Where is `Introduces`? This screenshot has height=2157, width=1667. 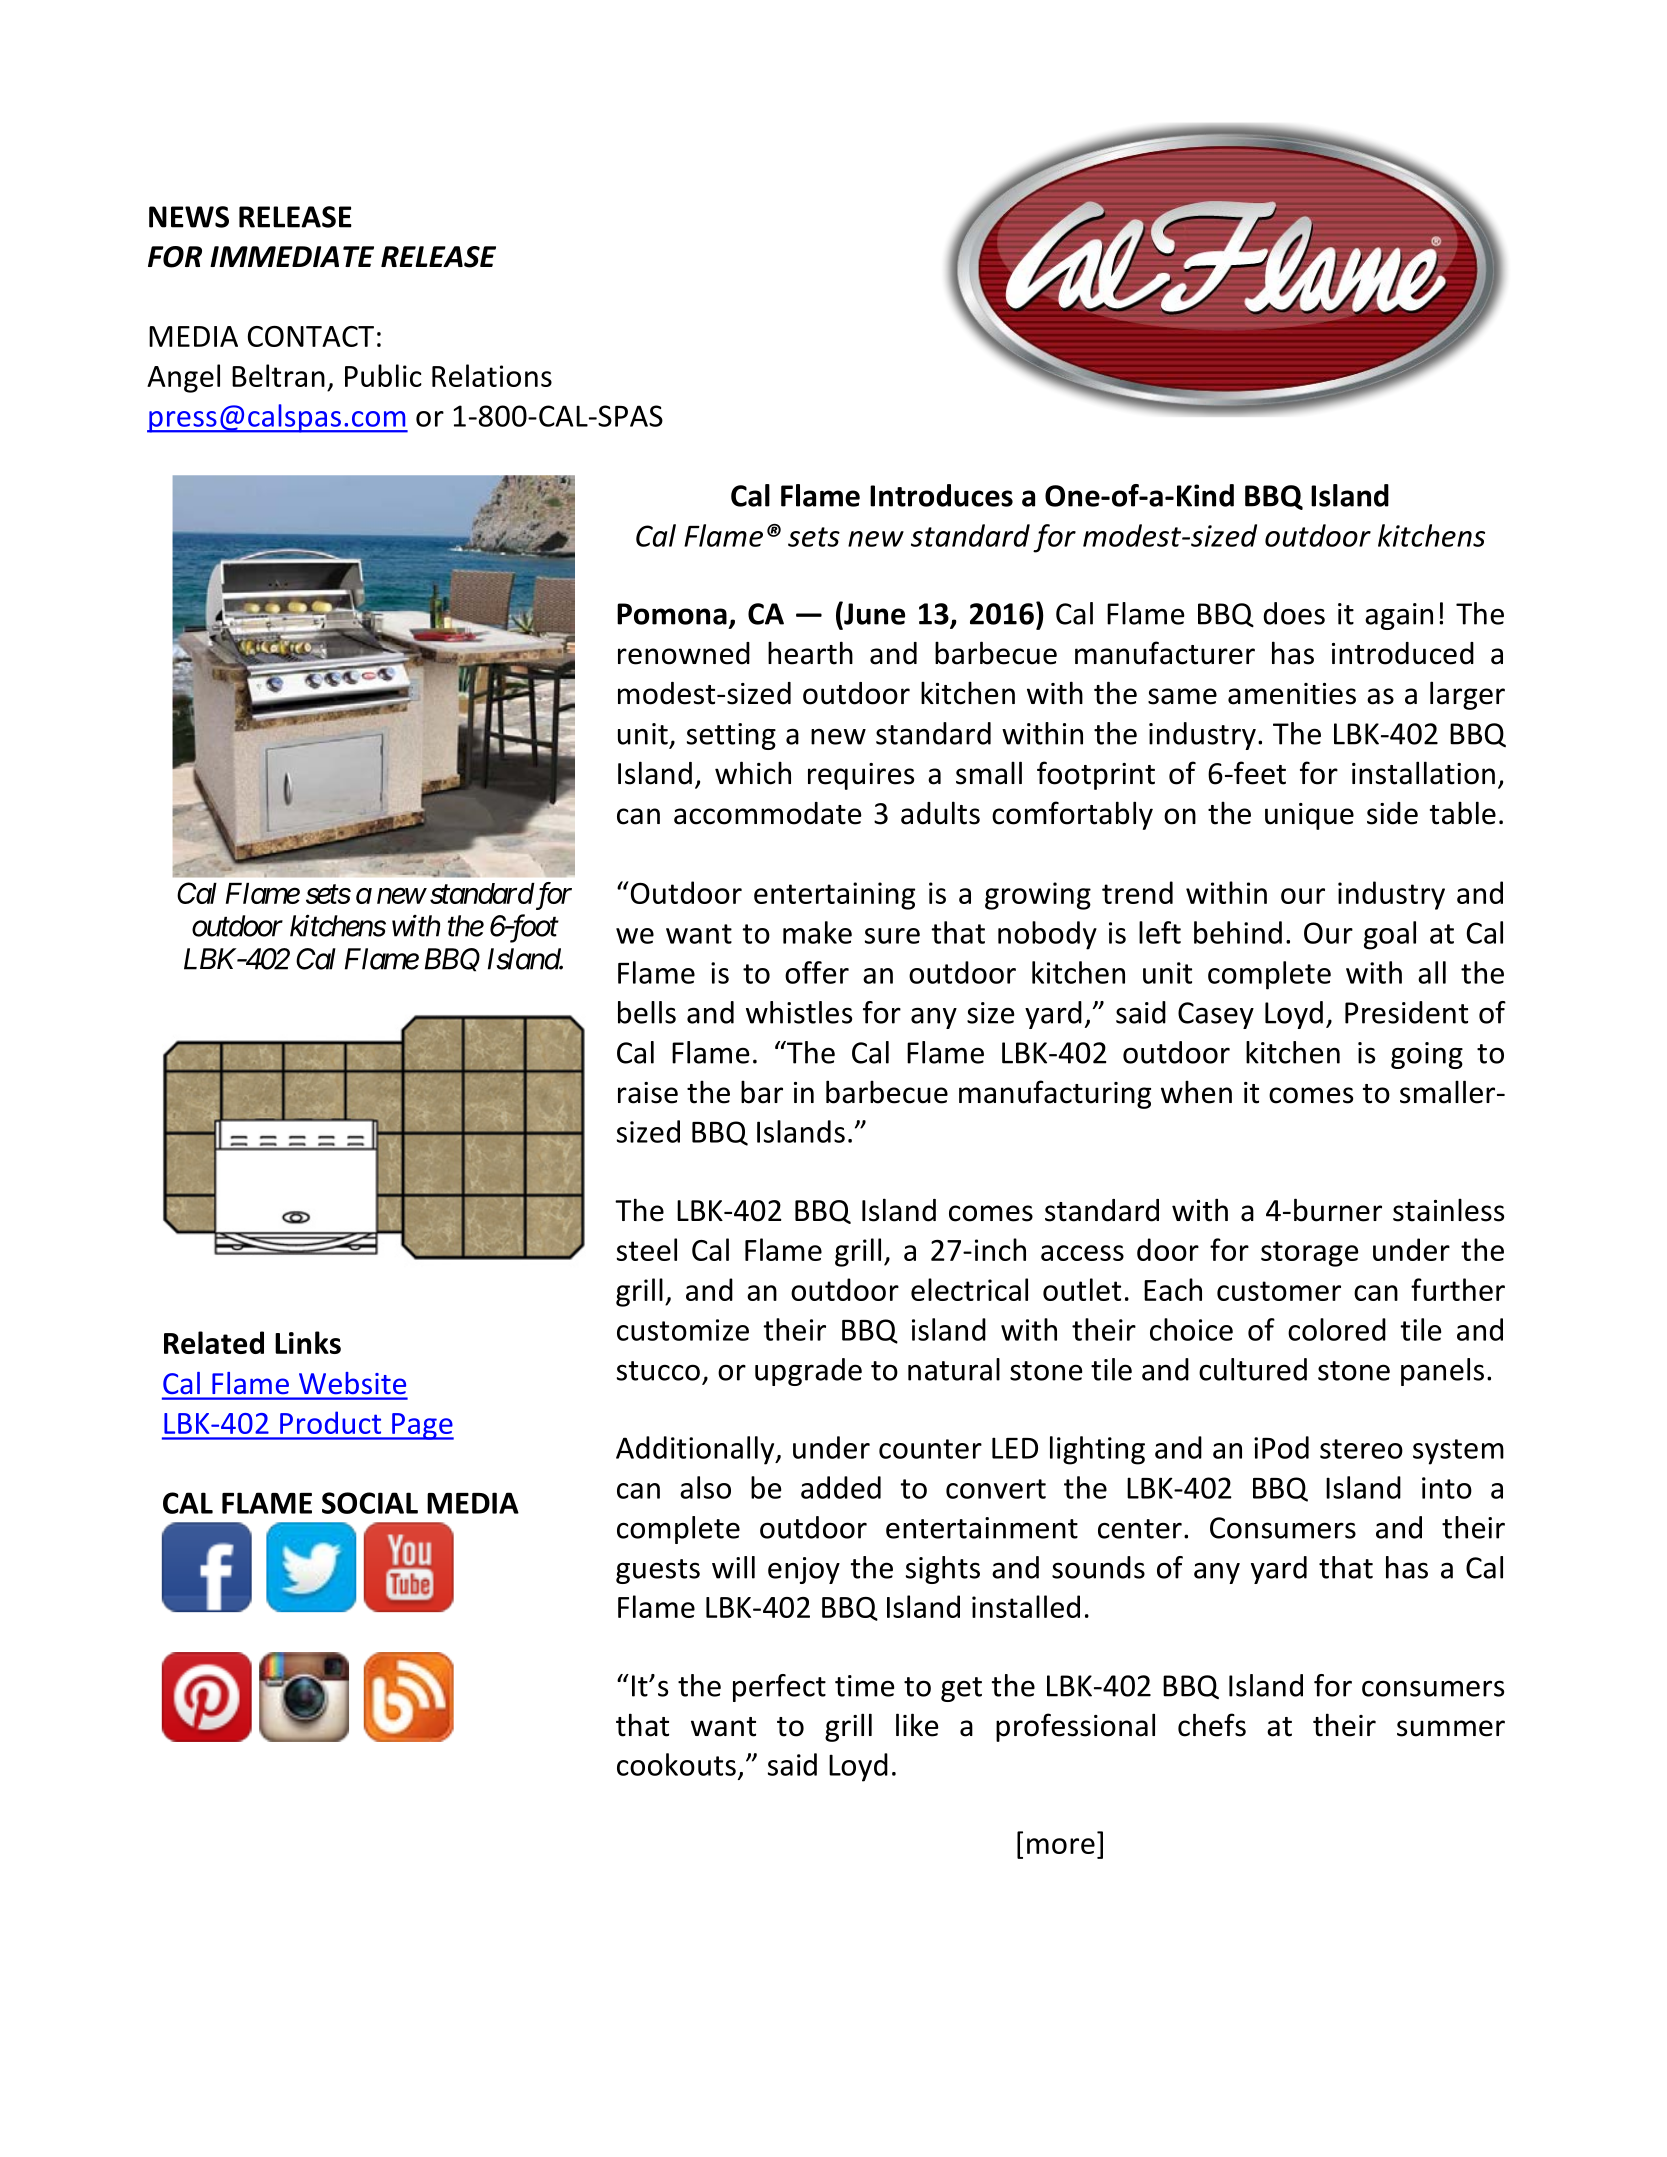 Introduces is located at coordinates (941, 495).
